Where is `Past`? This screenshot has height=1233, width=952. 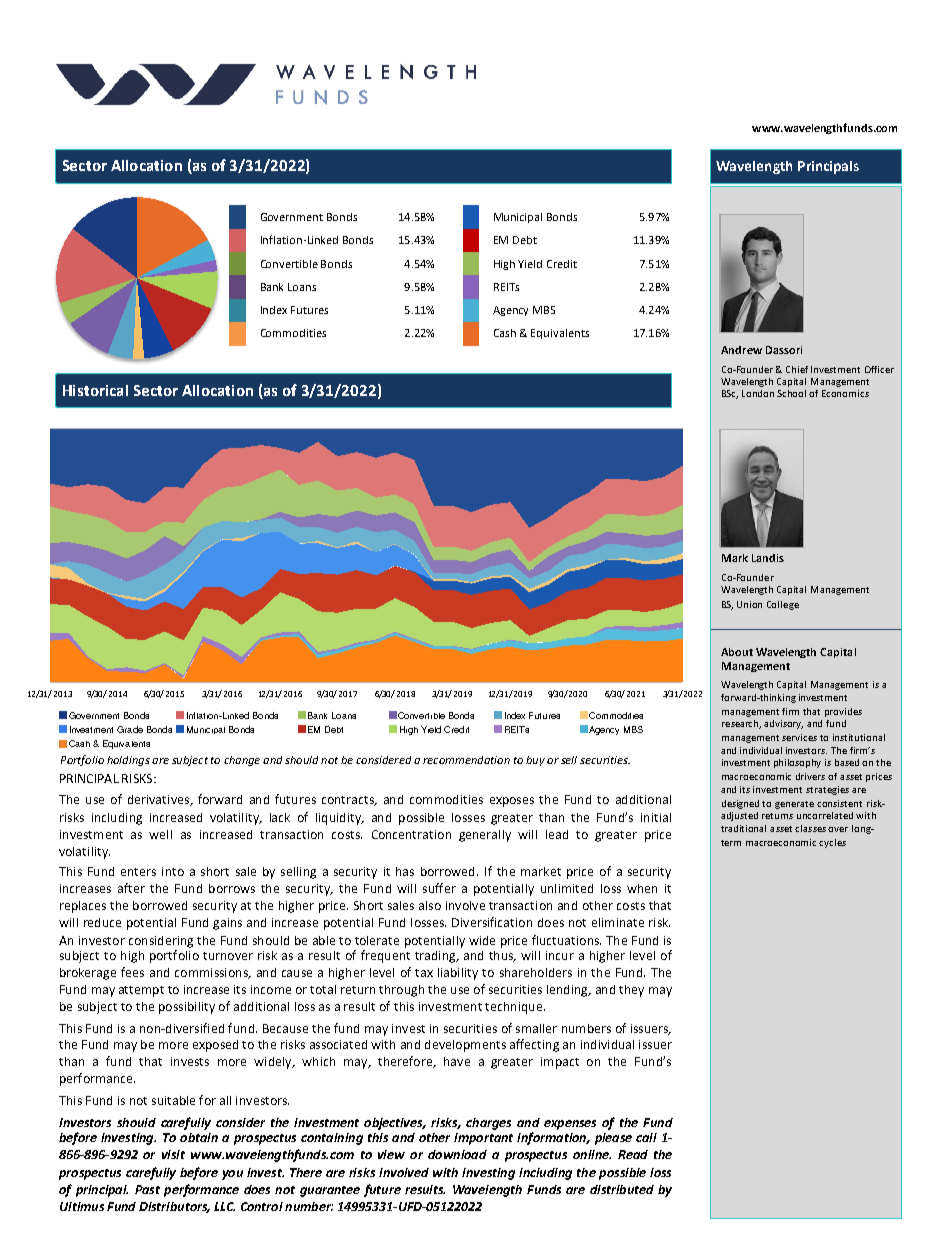 Past is located at coordinates (147, 1189).
